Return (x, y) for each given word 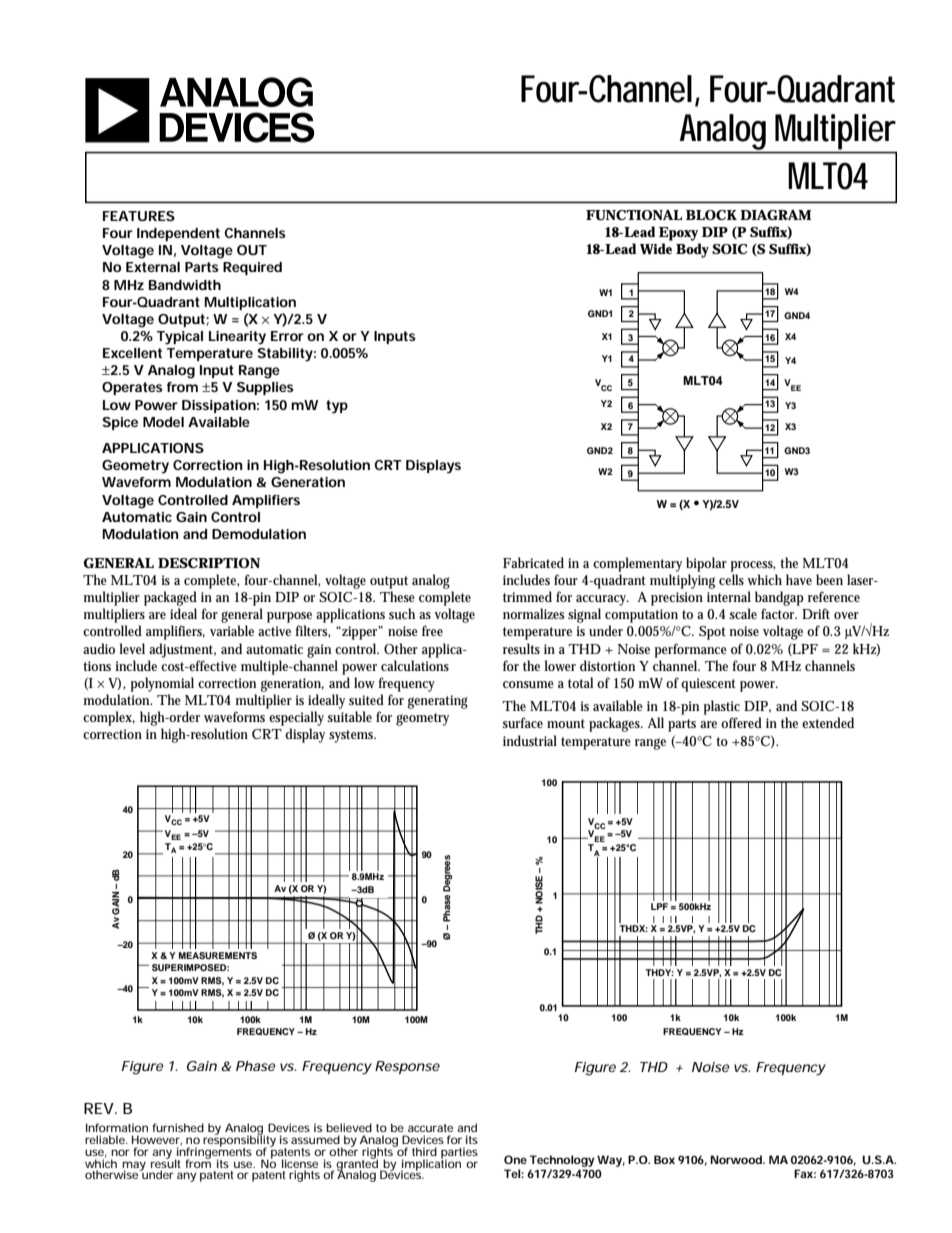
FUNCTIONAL (634, 215)
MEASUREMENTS (218, 955)
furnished (178, 1127)
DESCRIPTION (209, 563)
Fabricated (533, 562)
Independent (178, 234)
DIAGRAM (775, 215)
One (515, 1159)
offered (741, 722)
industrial (530, 740)
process (753, 566)
